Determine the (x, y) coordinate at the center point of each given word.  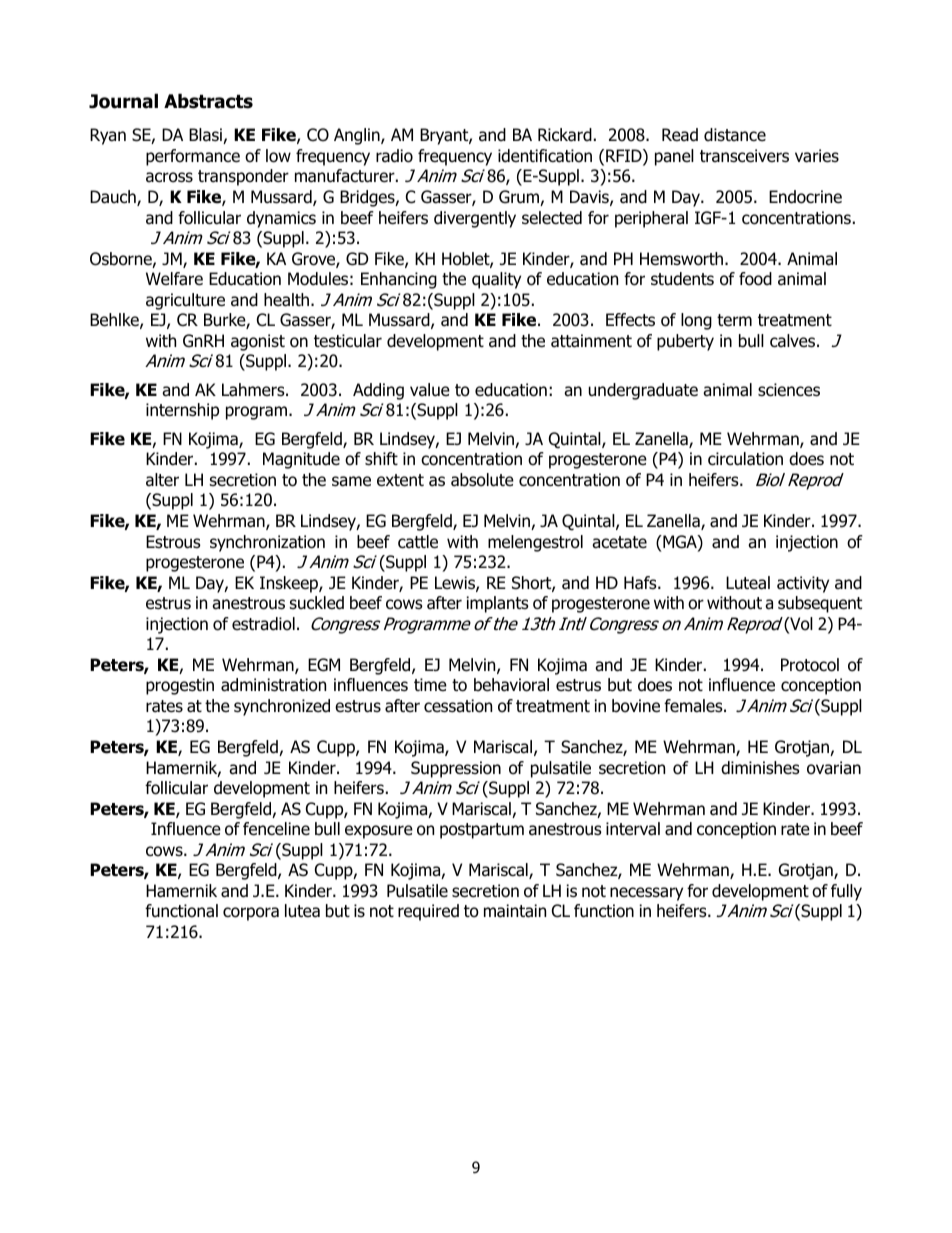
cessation (458, 706)
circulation (745, 459)
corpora (251, 914)
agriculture (185, 301)
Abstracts (208, 101)
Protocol (810, 665)
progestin (180, 686)
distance (735, 135)
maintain (515, 911)
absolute (482, 480)
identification (545, 156)
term (734, 320)
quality (496, 280)
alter (162, 480)
